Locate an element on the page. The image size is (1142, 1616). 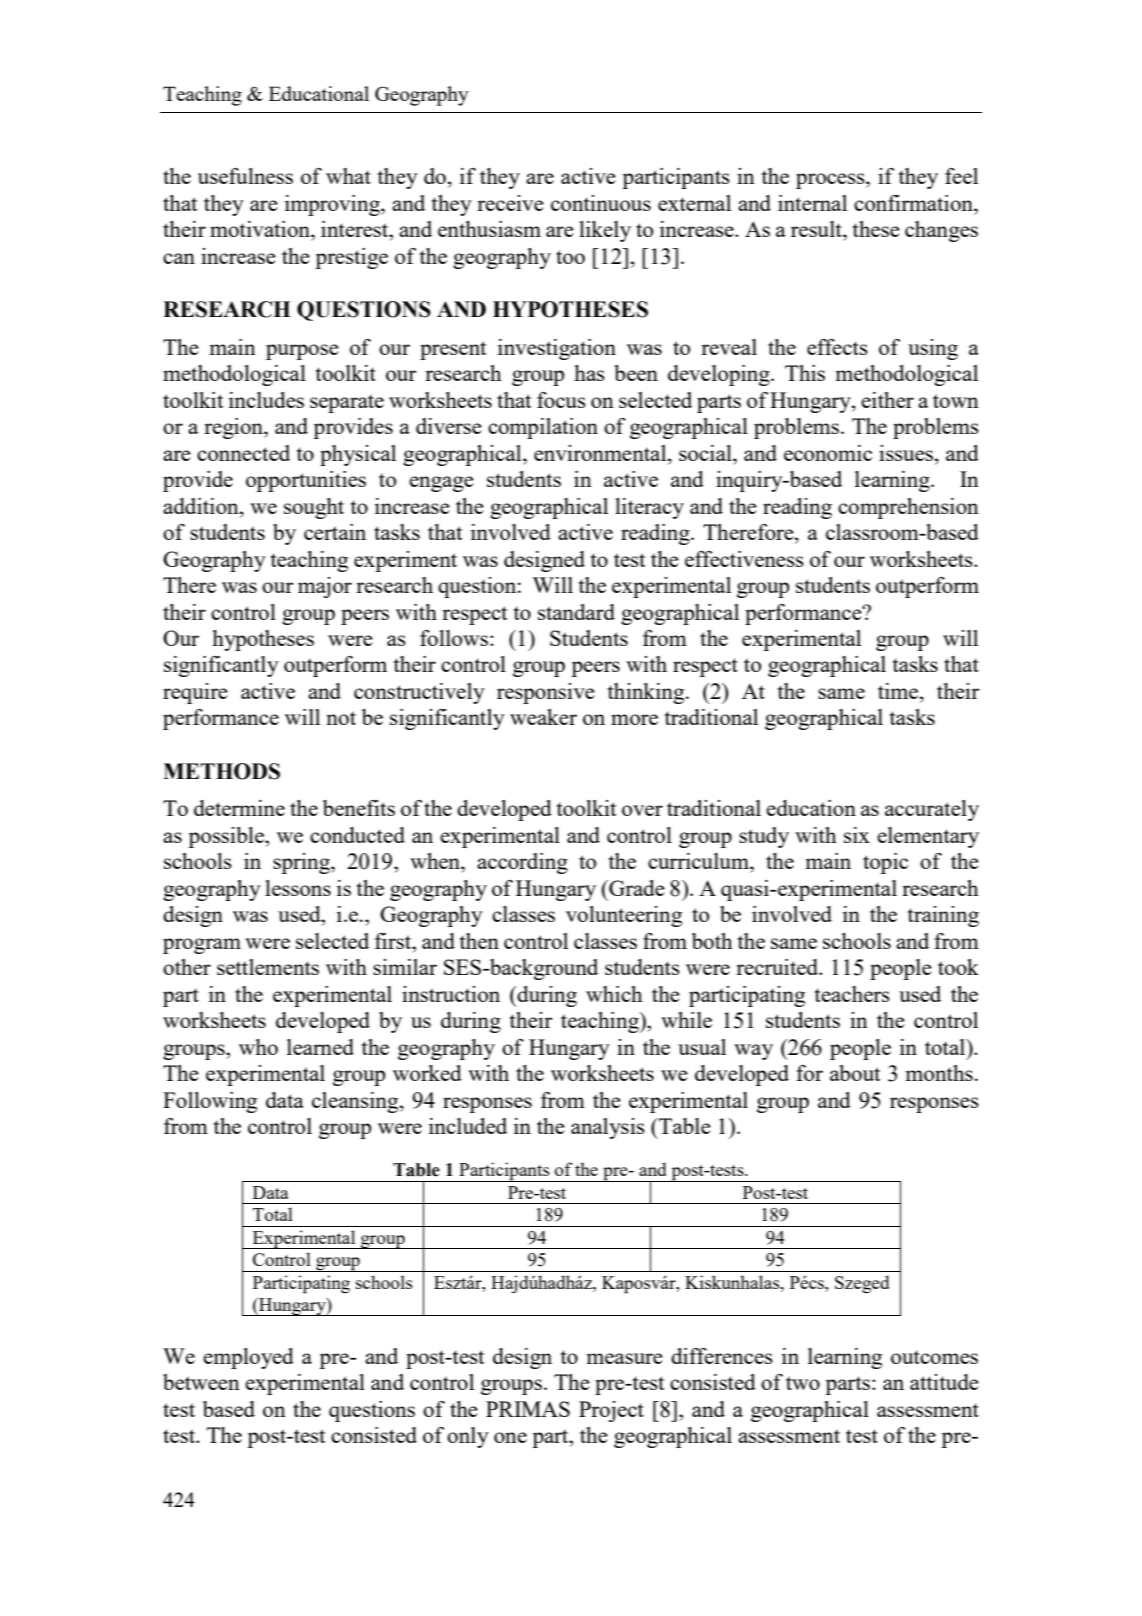
continuous is located at coordinates (601, 203).
